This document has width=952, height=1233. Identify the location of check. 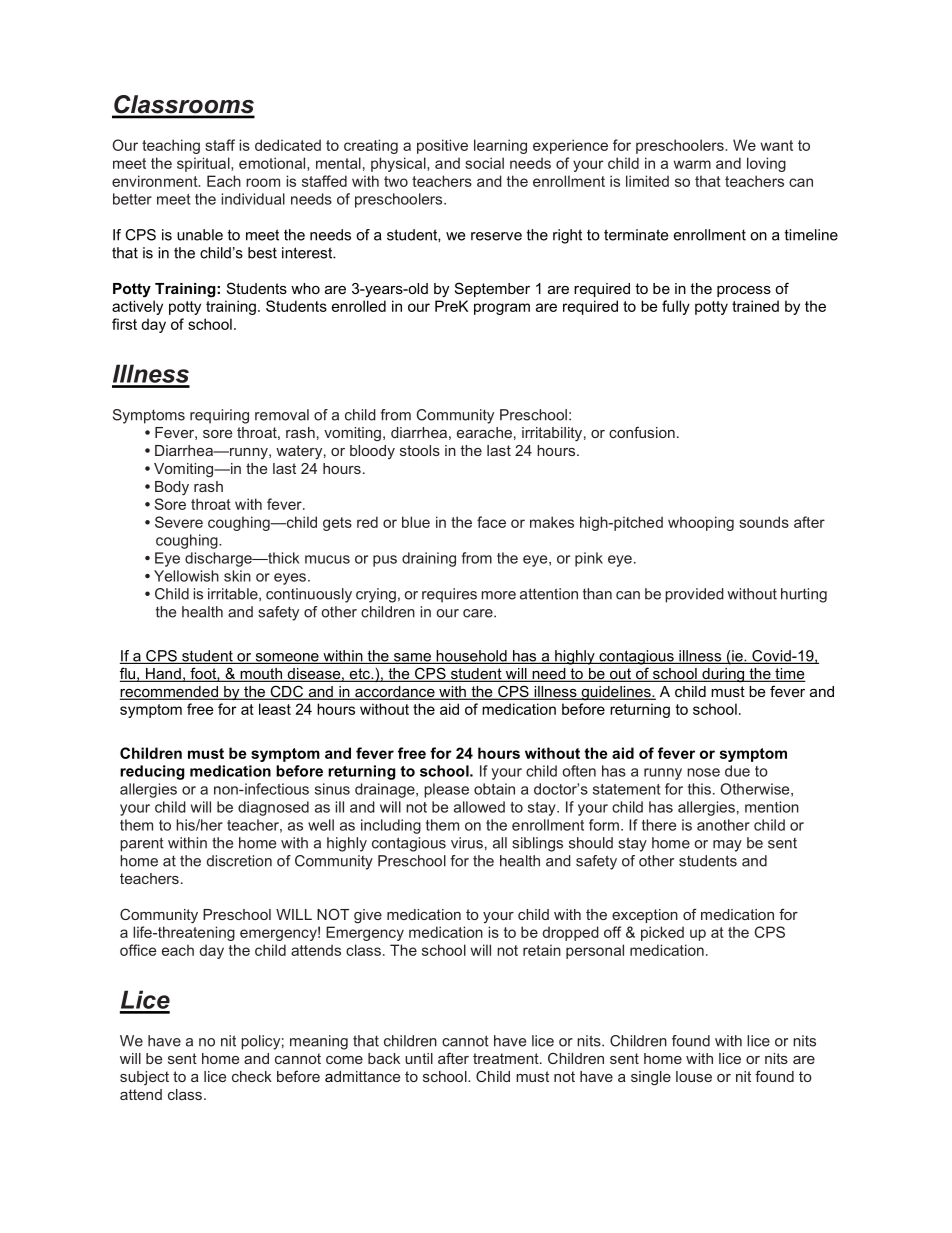
(252, 1076).
